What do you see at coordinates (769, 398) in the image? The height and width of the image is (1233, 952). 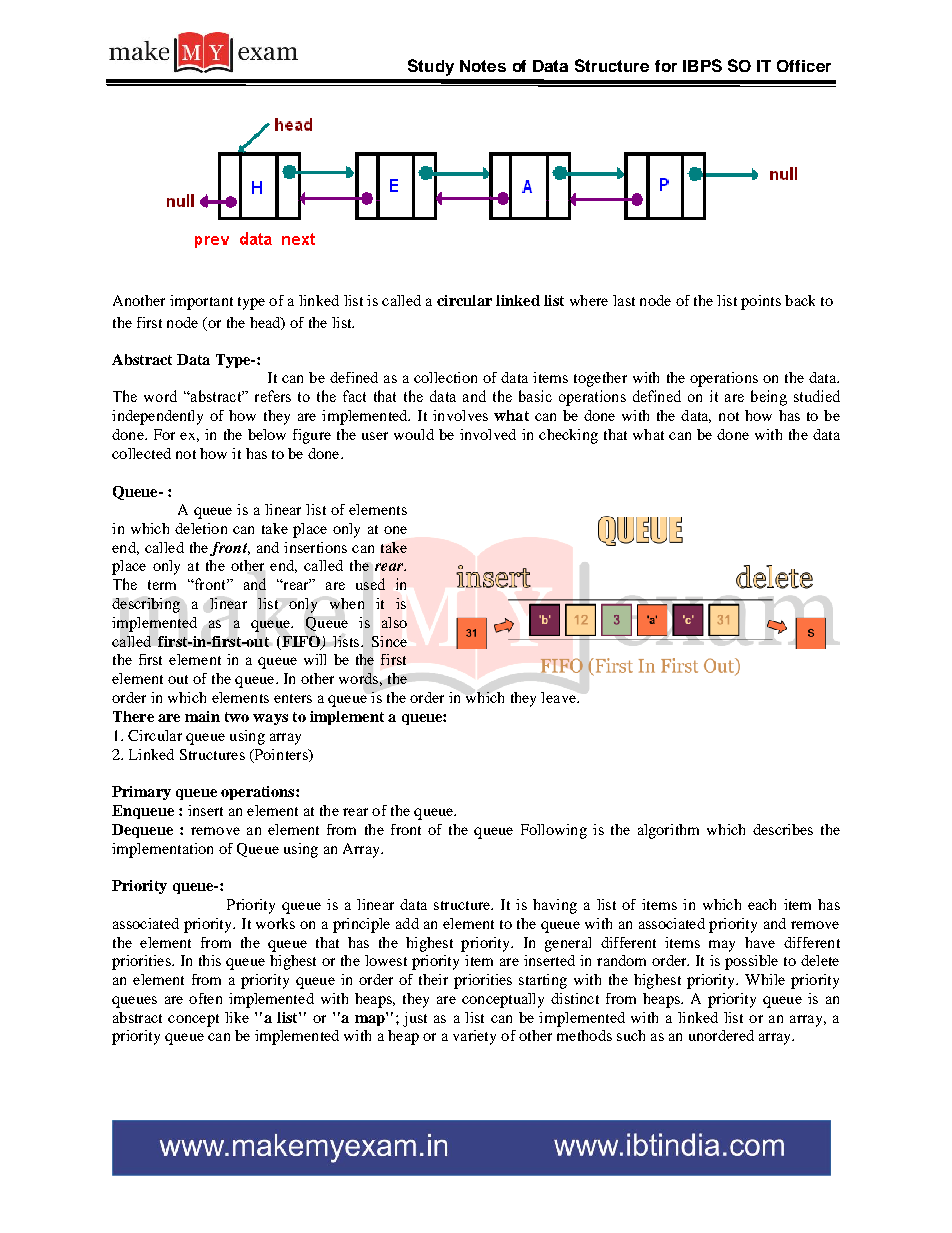 I see `being` at bounding box center [769, 398].
